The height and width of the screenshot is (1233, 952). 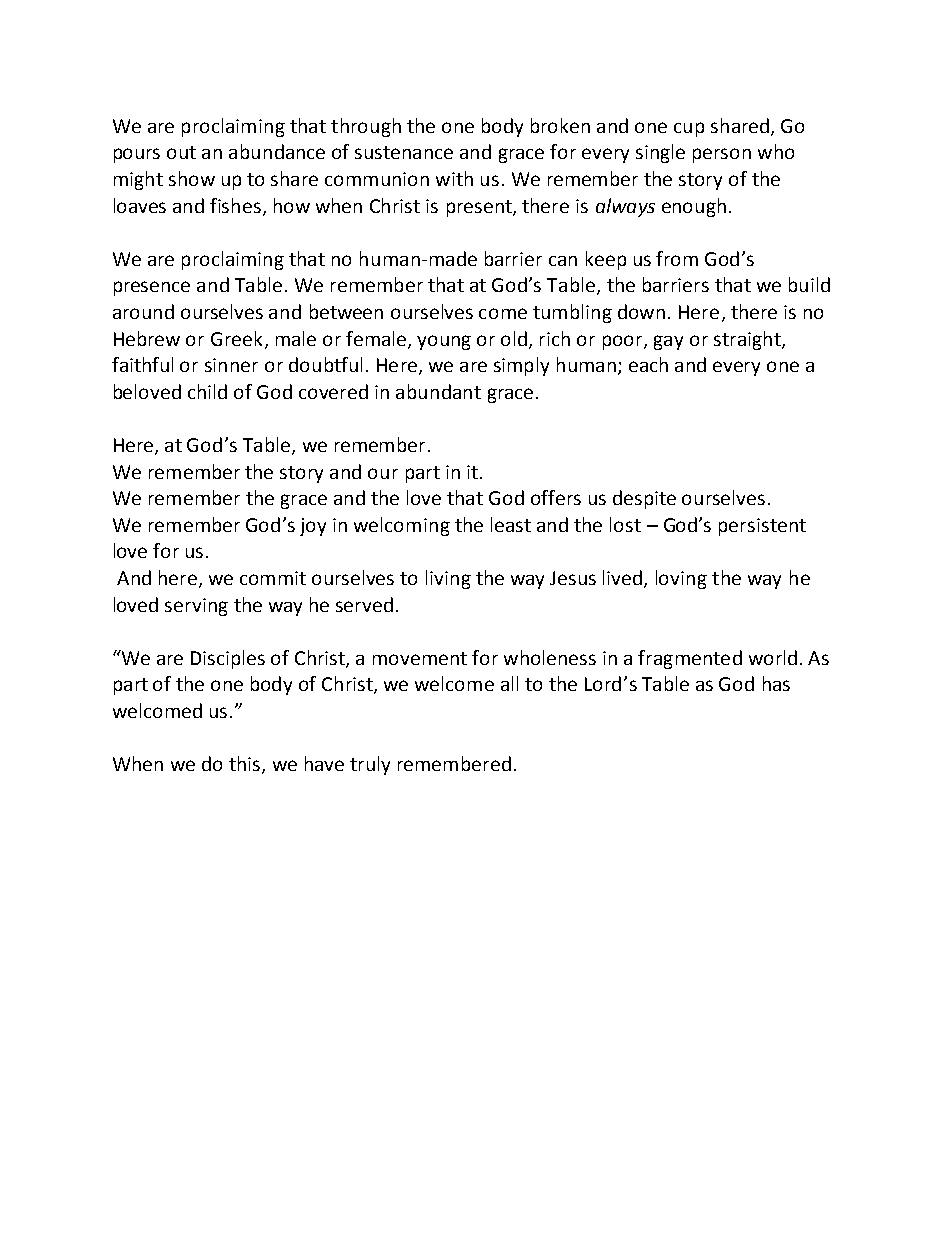 I want to click on young, so click(x=444, y=342).
